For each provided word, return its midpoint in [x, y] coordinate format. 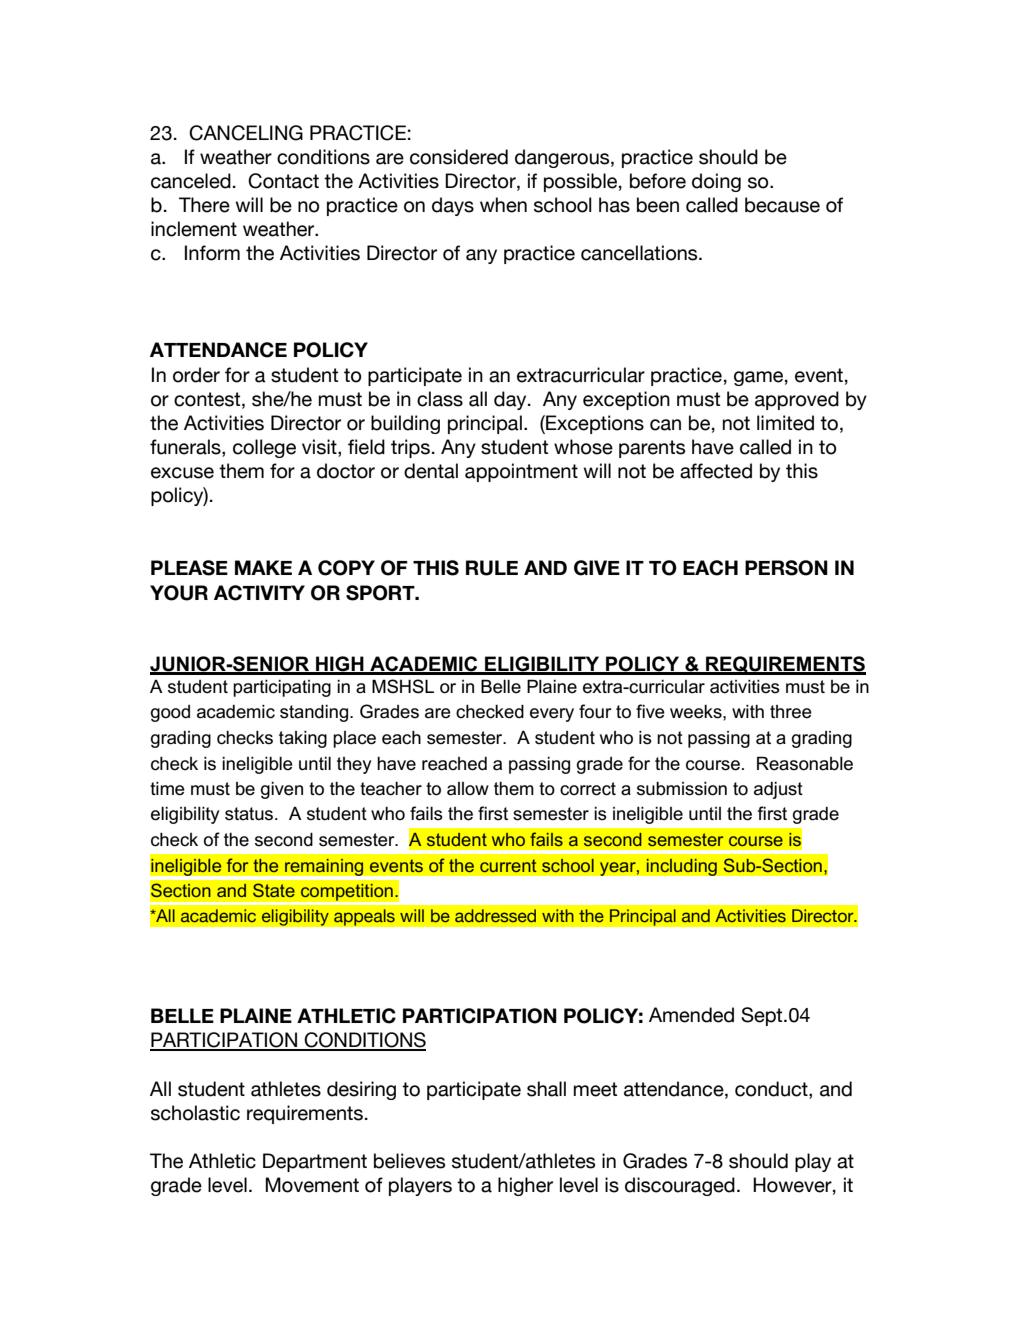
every [552, 715]
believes [409, 1161]
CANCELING [246, 133]
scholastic [195, 1113]
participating [282, 688]
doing [716, 182]
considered [459, 157]
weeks [697, 712]
